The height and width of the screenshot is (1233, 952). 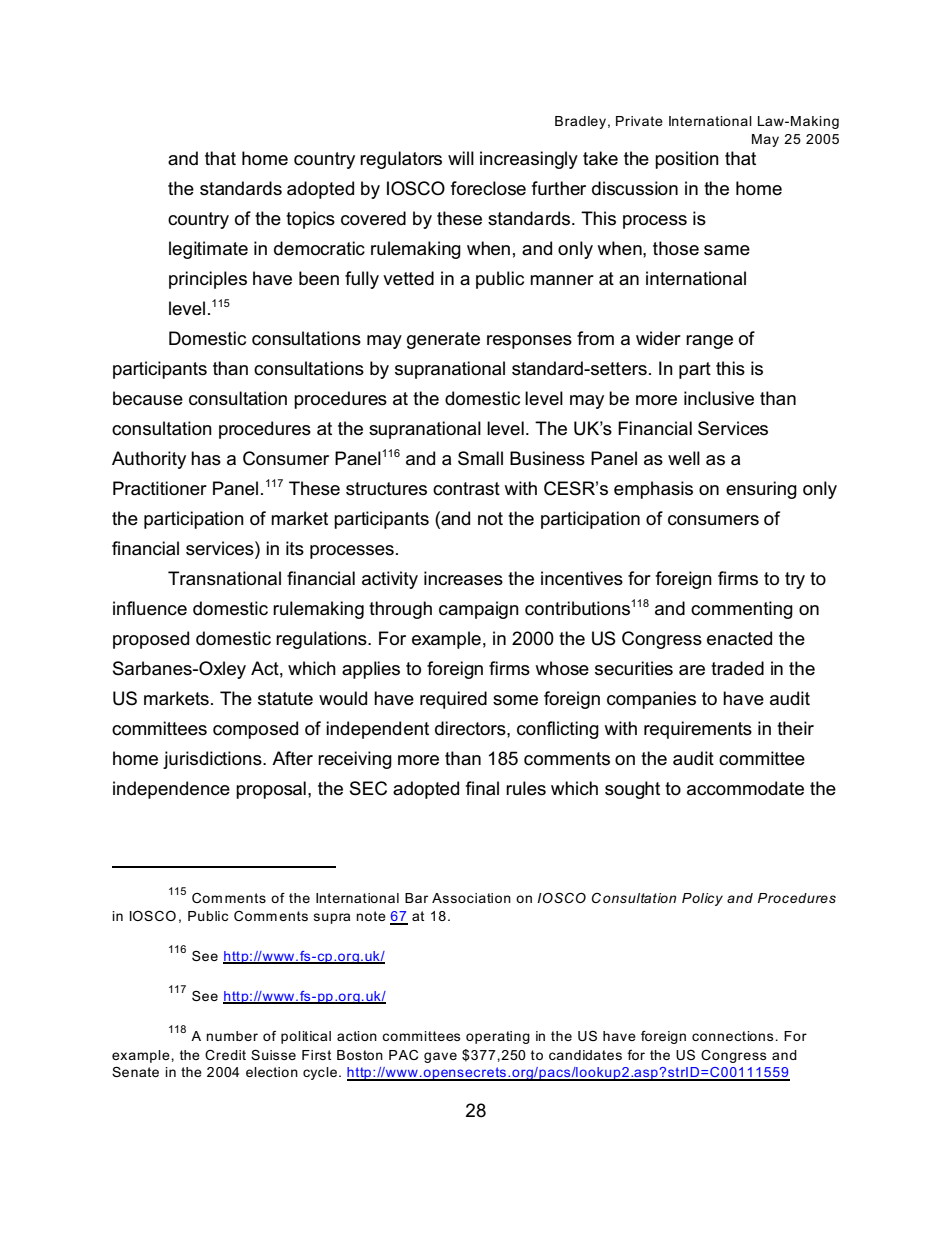 I want to click on campaign, so click(x=479, y=610).
